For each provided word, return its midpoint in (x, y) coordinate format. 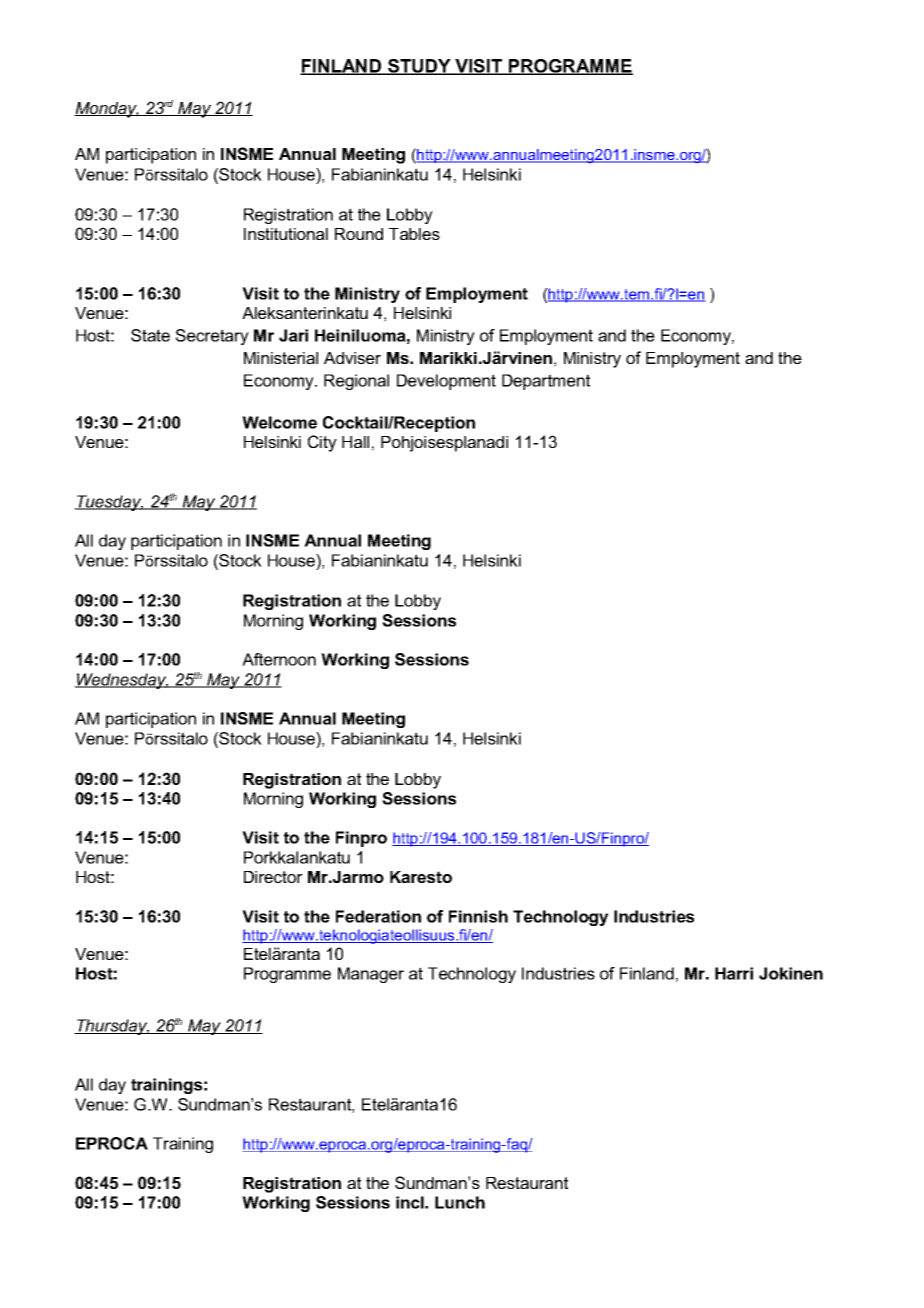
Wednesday (122, 681)
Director (273, 877)
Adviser (352, 358)
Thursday (112, 1027)
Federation (378, 916)
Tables (414, 234)
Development (446, 382)
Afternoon (279, 659)
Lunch (460, 1202)
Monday (106, 110)
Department (546, 382)
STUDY (419, 67)
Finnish (478, 916)
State (150, 335)
